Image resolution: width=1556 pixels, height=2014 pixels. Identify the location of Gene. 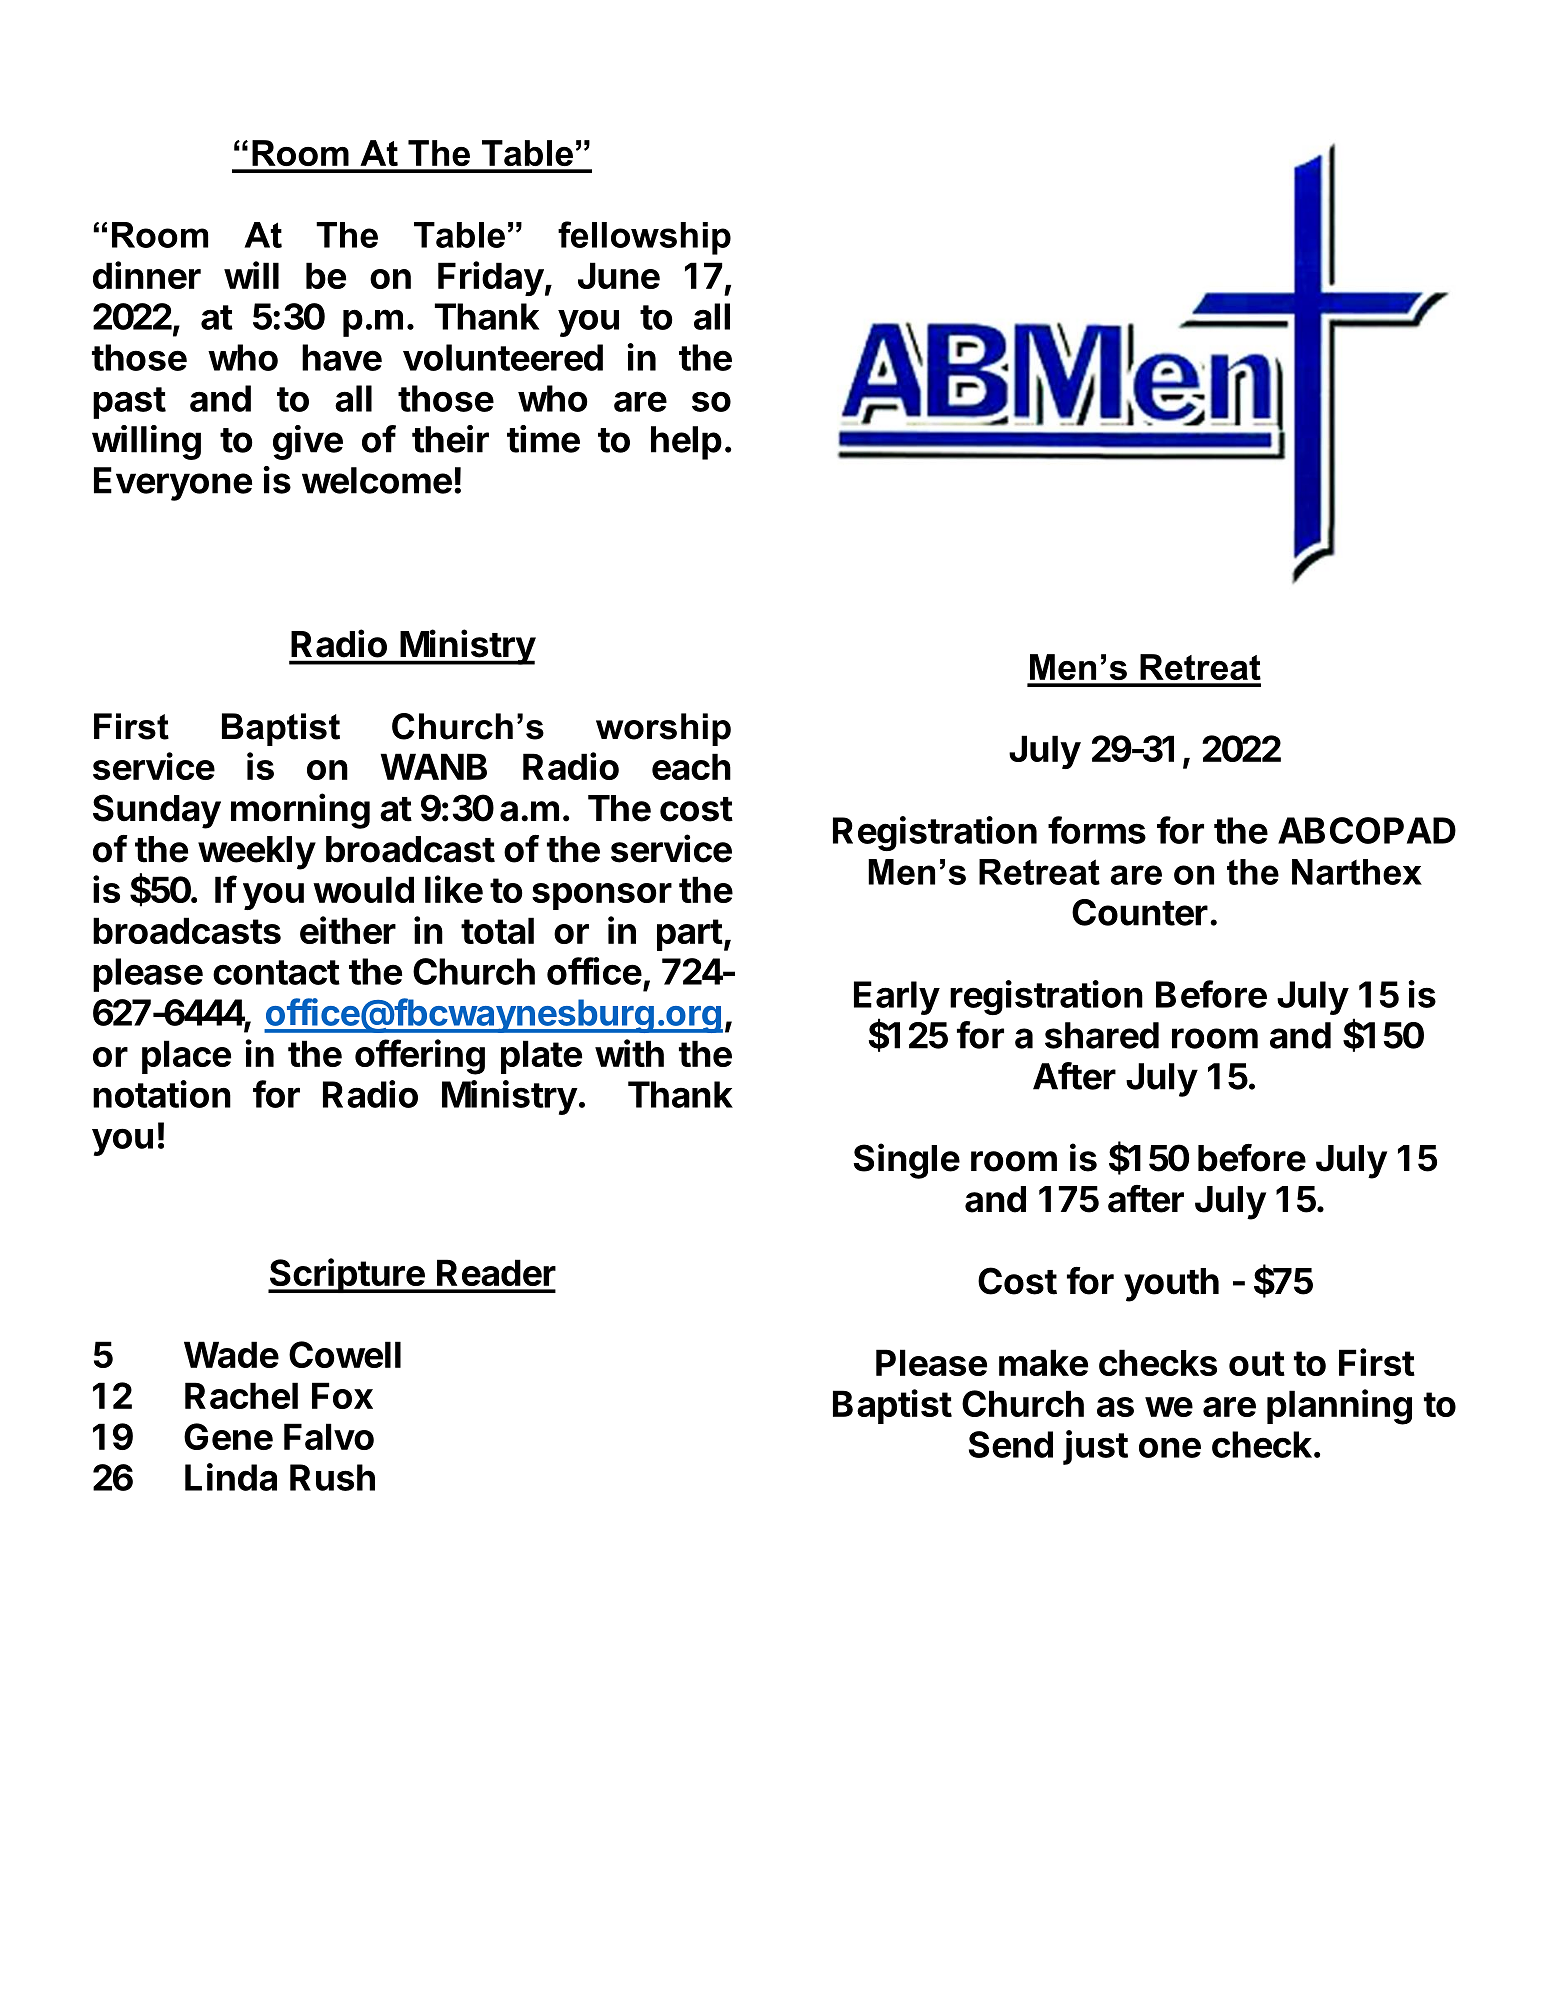
(228, 1436).
